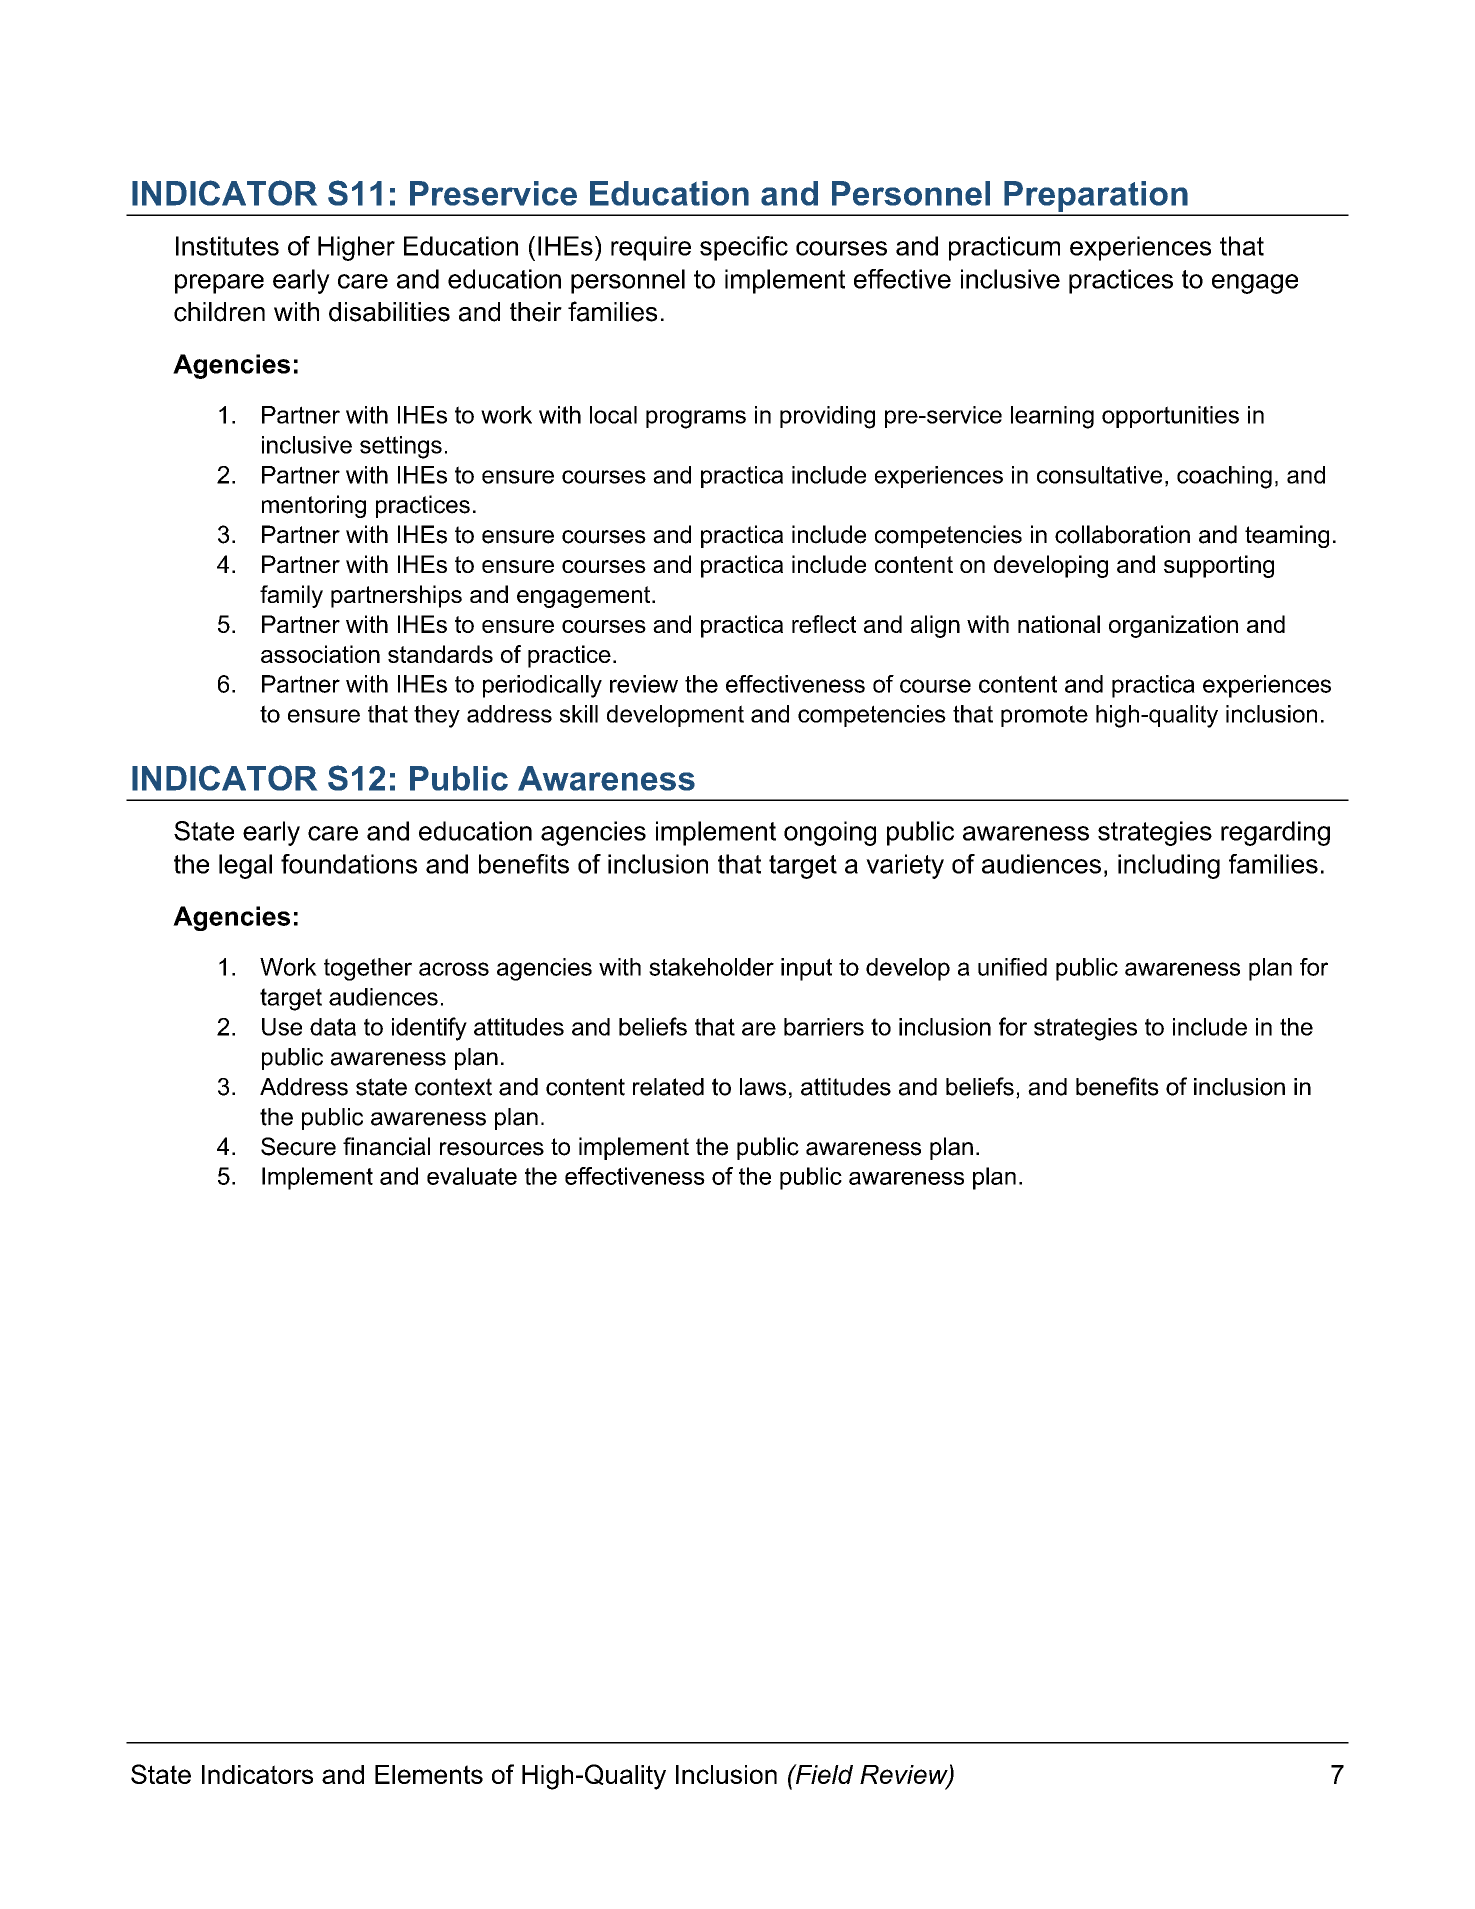 Image resolution: width=1475 pixels, height=1909 pixels. I want to click on laws, so click(763, 1087).
